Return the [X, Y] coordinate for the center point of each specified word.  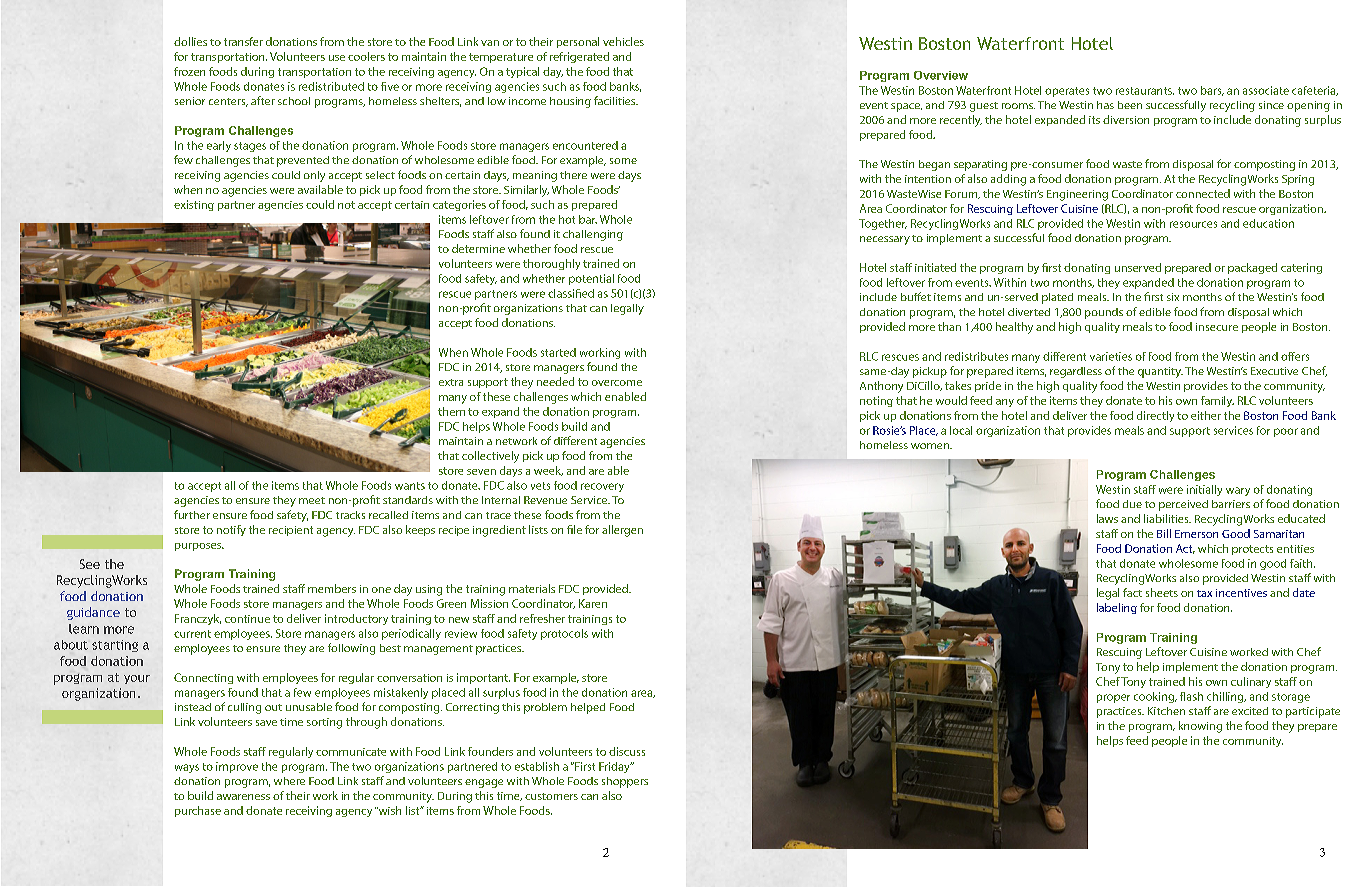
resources [1193, 224]
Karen [593, 603]
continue [247, 619]
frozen [189, 71]
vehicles [623, 41]
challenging [593, 235]
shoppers [625, 782]
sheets [1162, 592]
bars [1212, 91]
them [451, 411]
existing [194, 205]
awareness [243, 797]
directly [1155, 416]
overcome [617, 383]
